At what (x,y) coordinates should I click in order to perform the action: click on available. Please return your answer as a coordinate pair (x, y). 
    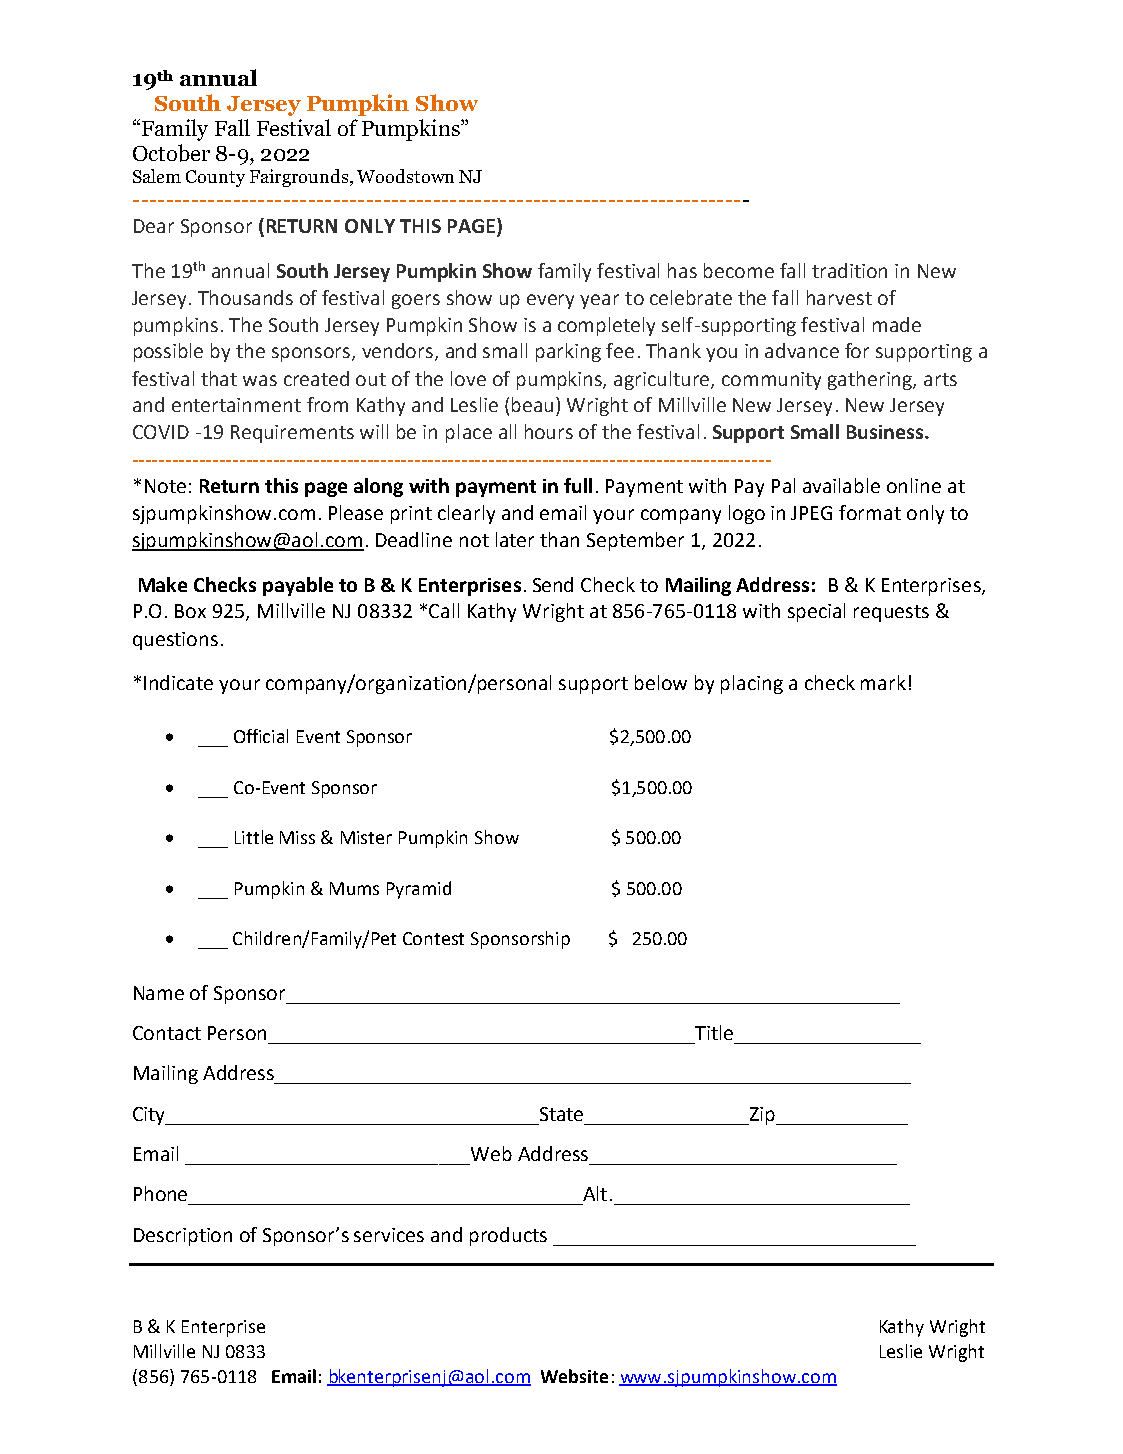
    Looking at the image, I should click on (841, 485).
